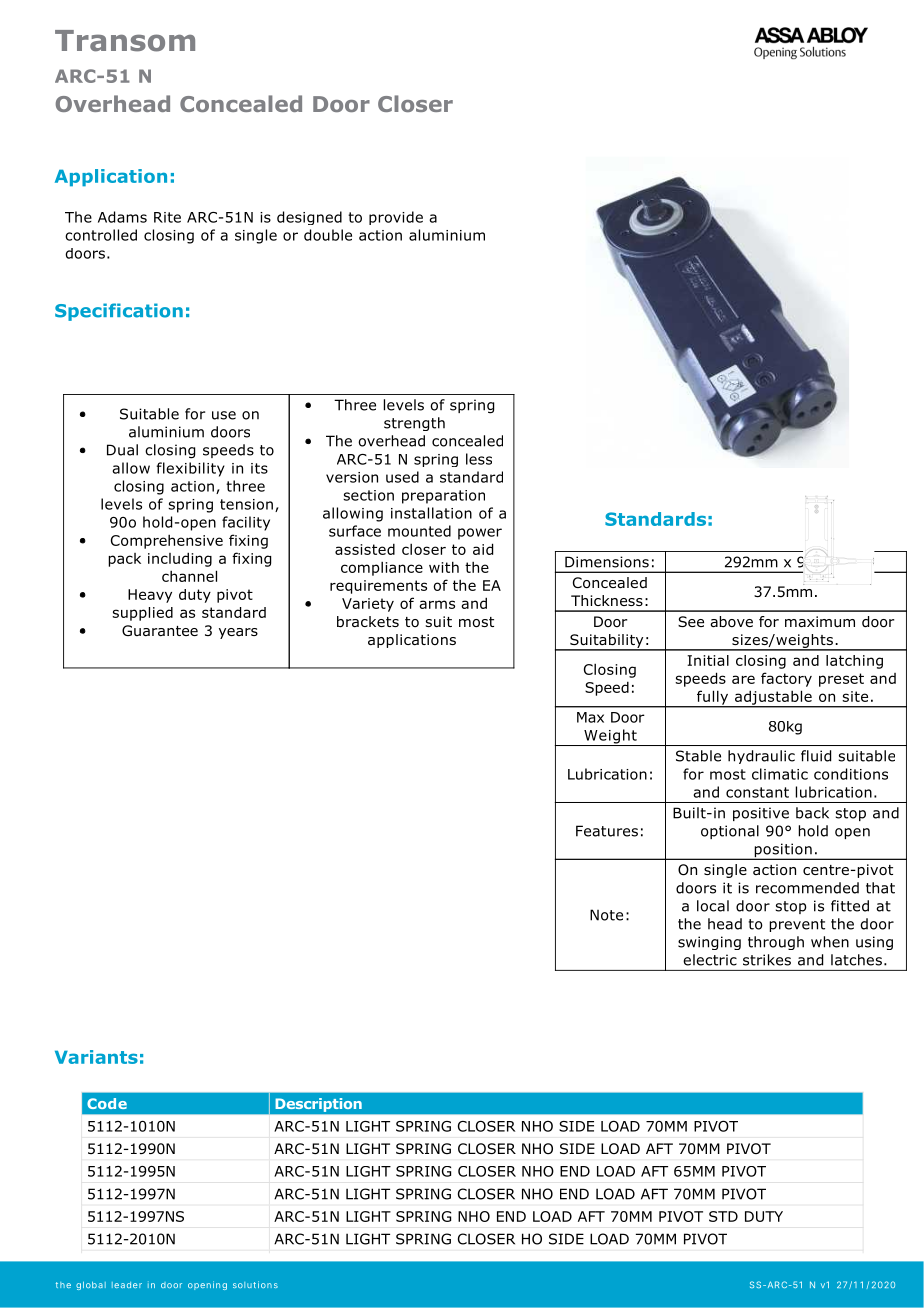  Describe the element at coordinates (767, 960) in the document. I see `strikes` at that location.
